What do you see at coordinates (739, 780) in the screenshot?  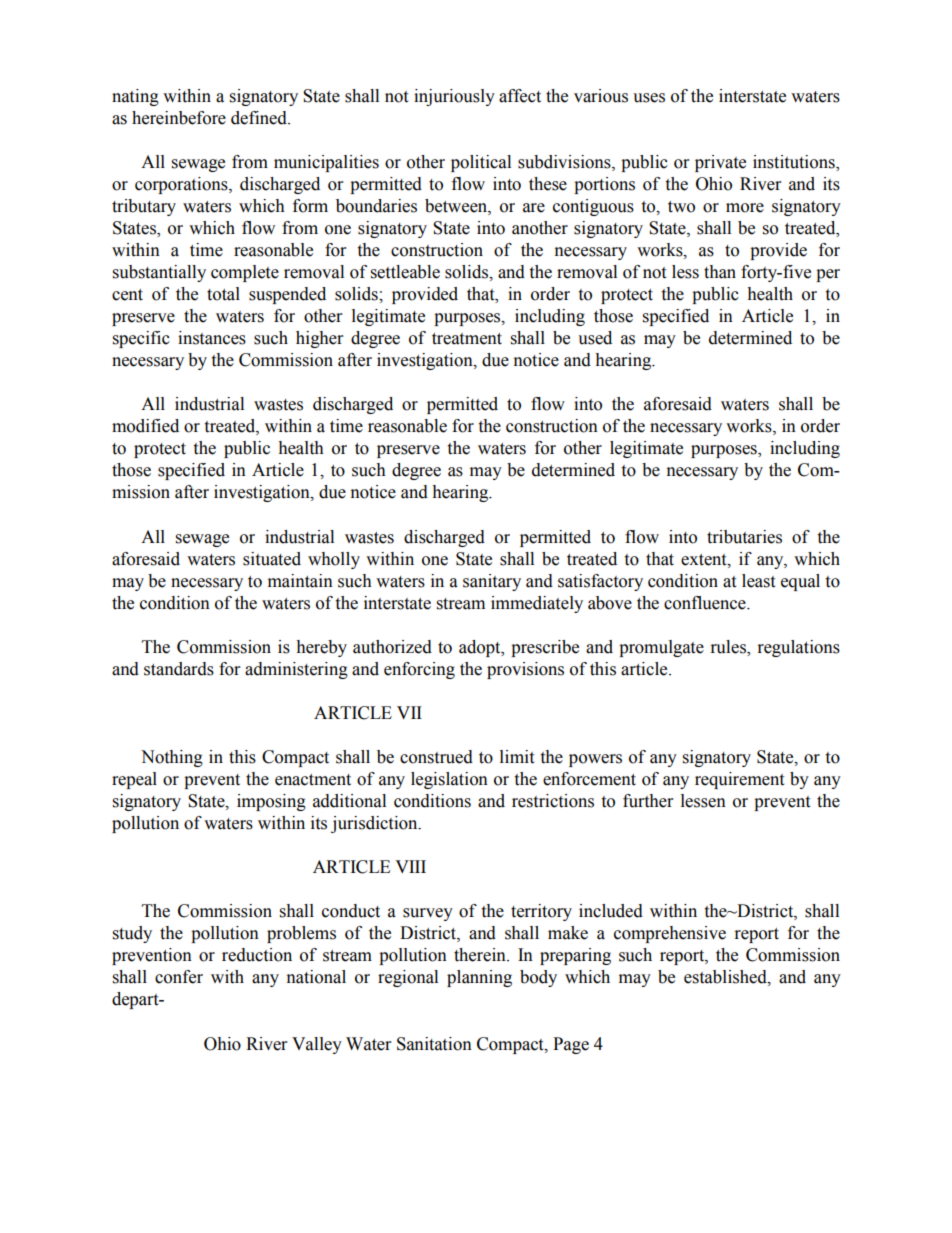 I see `requirement` at bounding box center [739, 780].
